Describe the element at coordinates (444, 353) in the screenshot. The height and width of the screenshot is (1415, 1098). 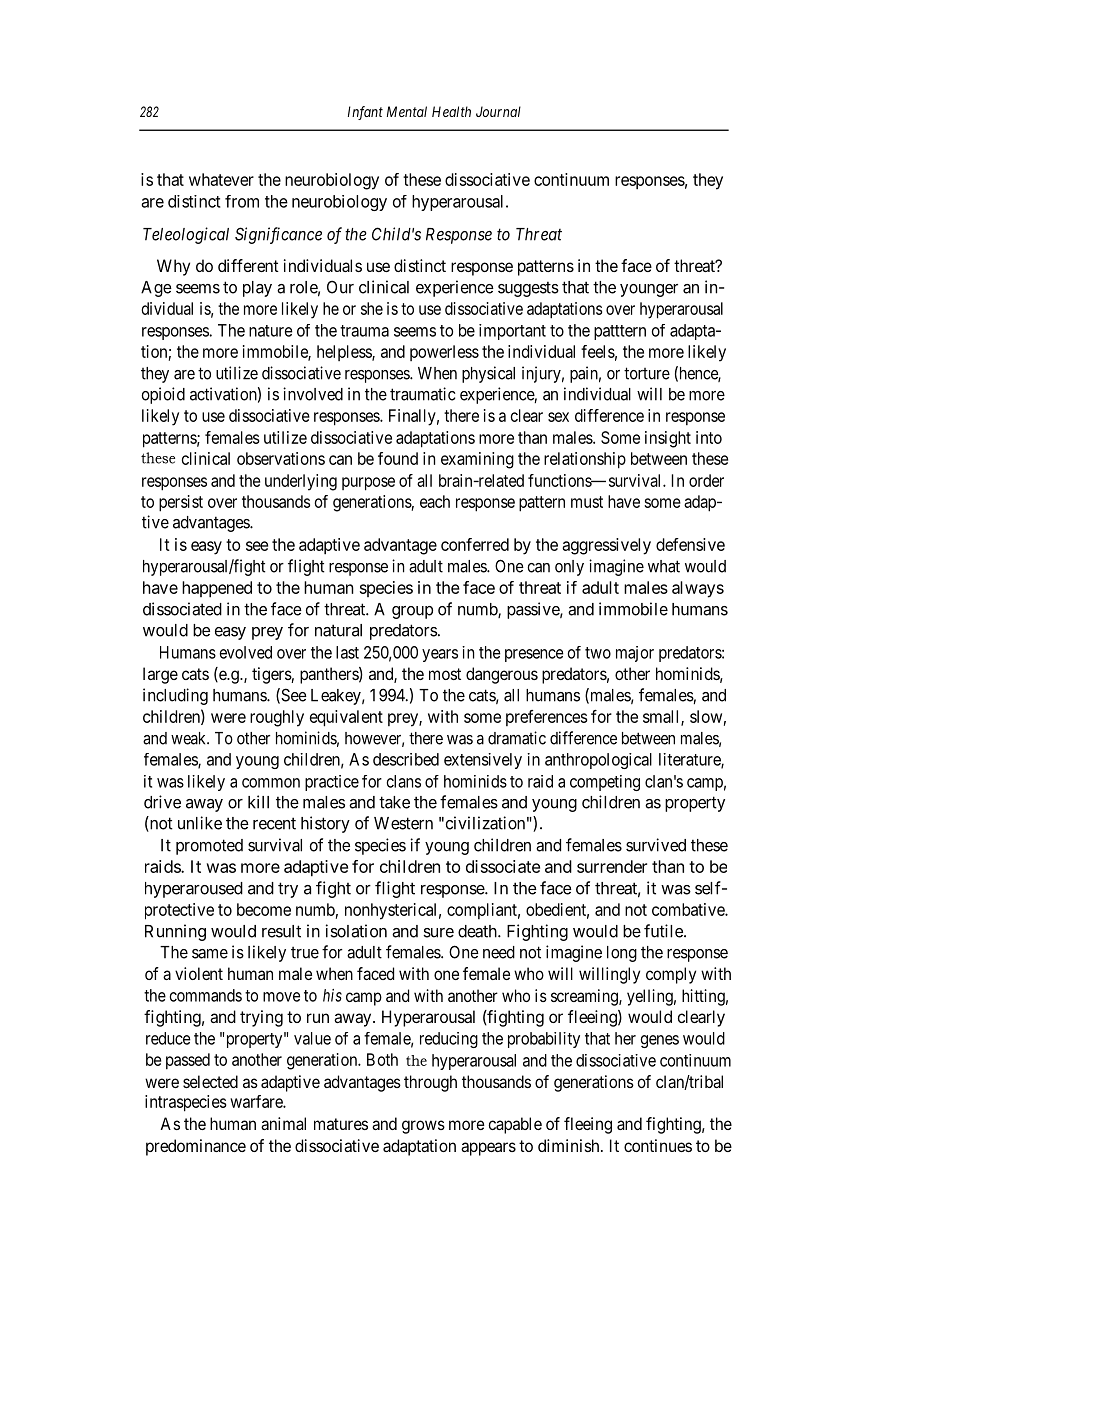
I see `powerless` at that location.
